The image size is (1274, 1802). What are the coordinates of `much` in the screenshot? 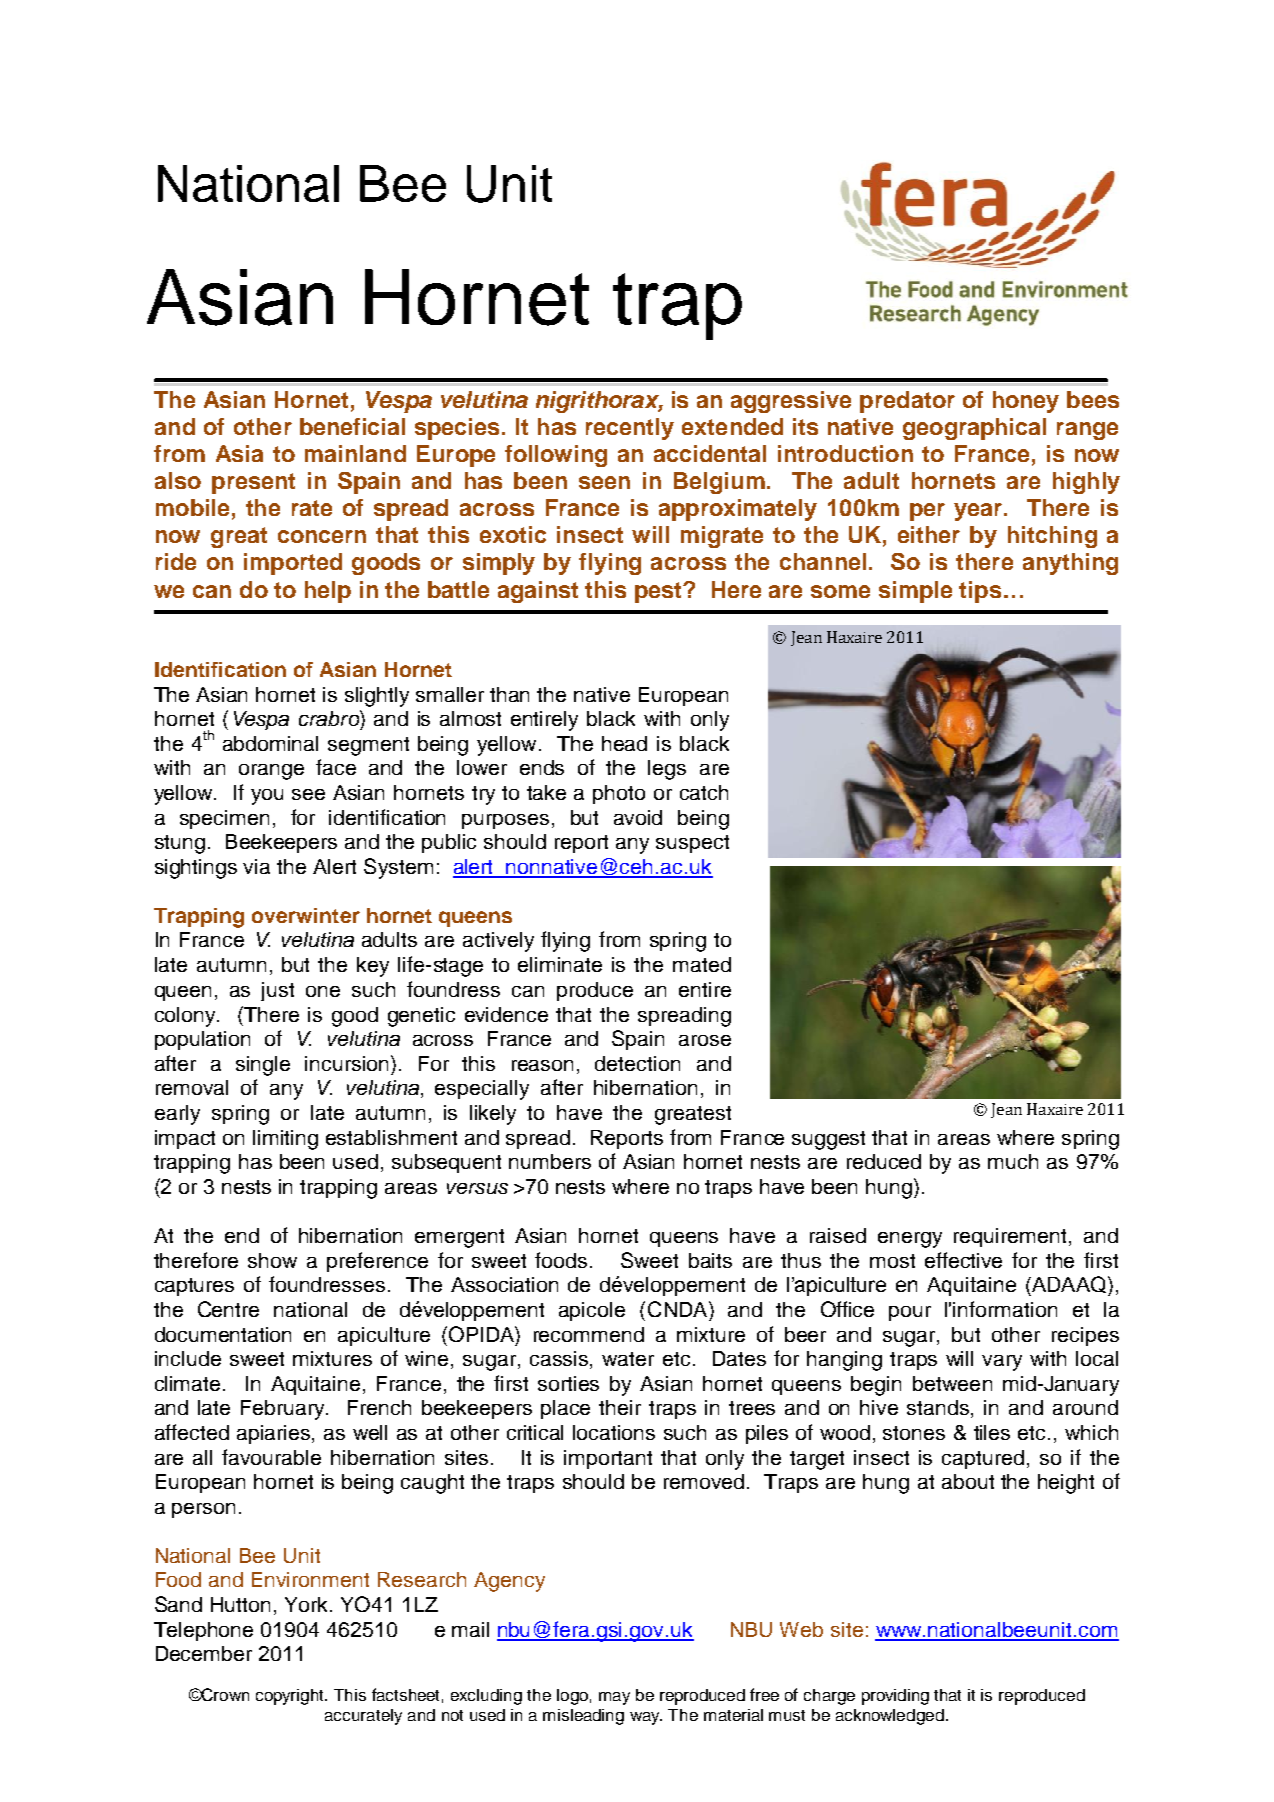 It's located at (1013, 1161).
